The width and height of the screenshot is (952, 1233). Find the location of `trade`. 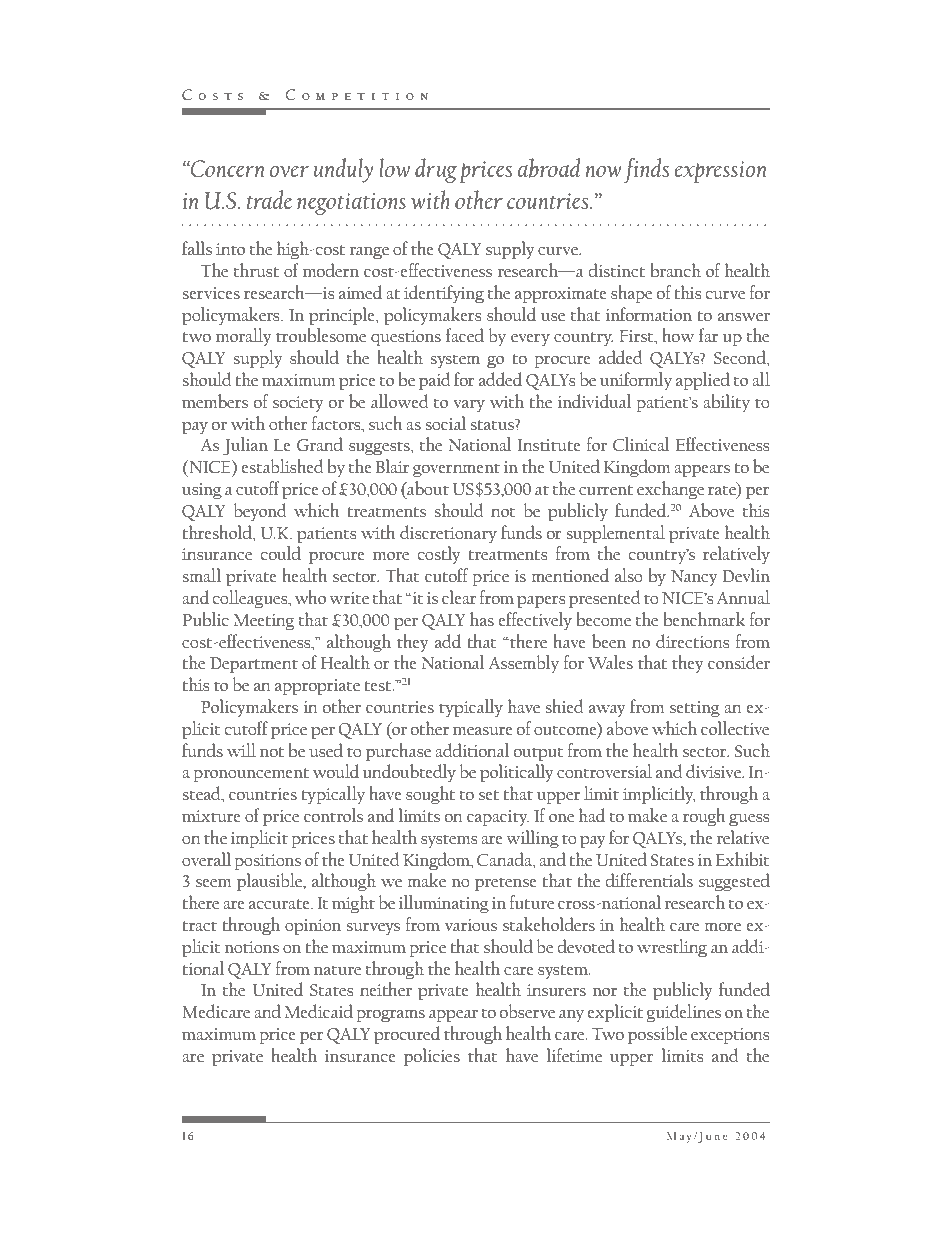

trade is located at coordinates (269, 199).
